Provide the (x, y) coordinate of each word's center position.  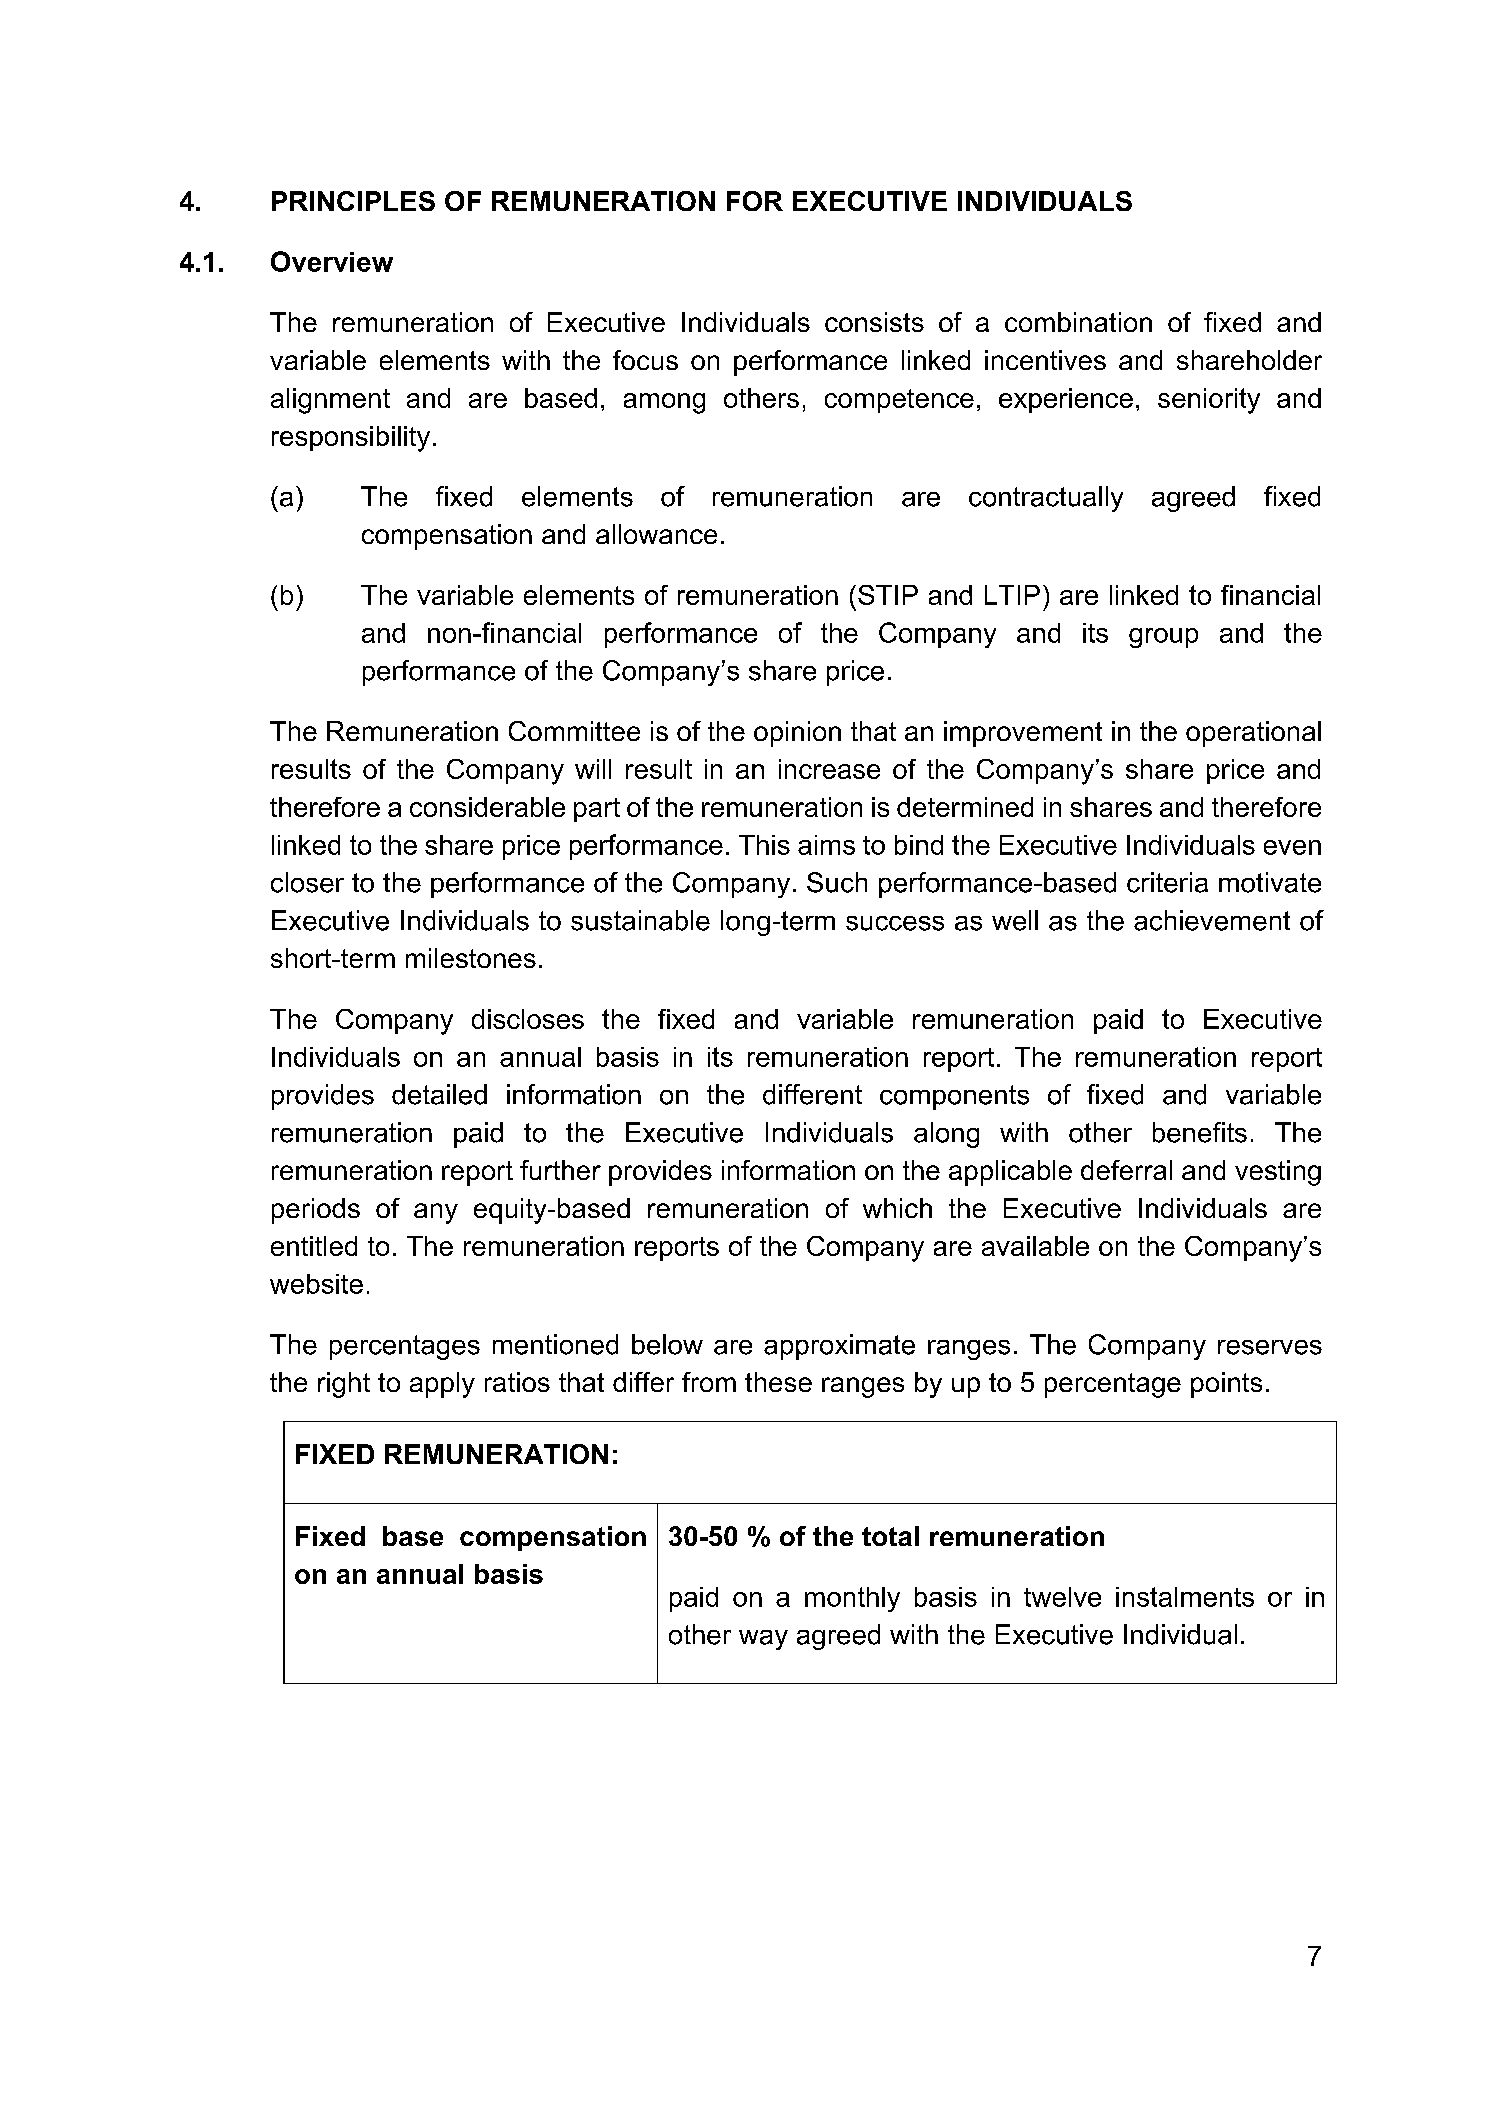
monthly (852, 1599)
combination (1078, 322)
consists (874, 322)
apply (442, 1385)
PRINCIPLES (353, 201)
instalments (1185, 1597)
